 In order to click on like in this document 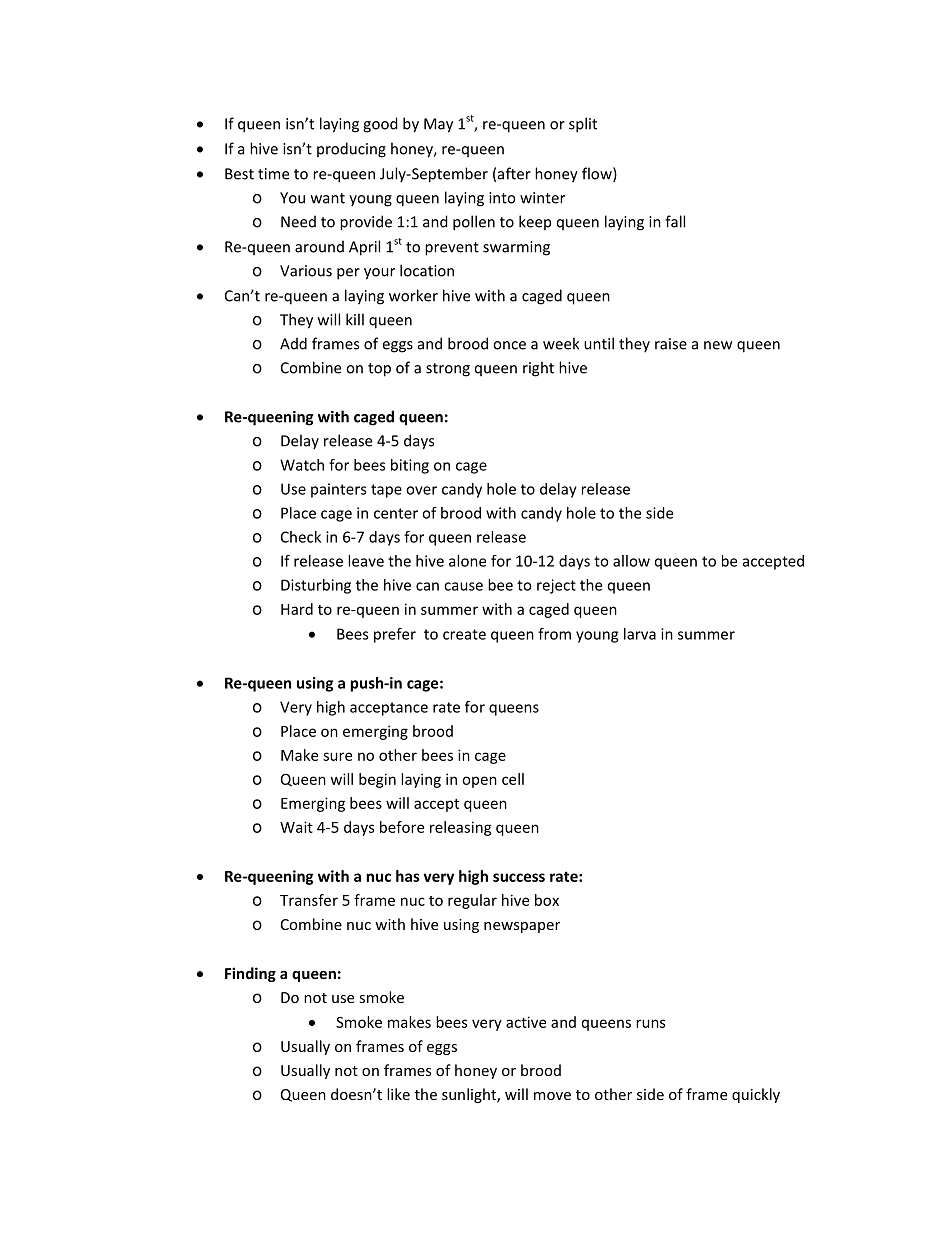, I will do `click(398, 1094)`.
